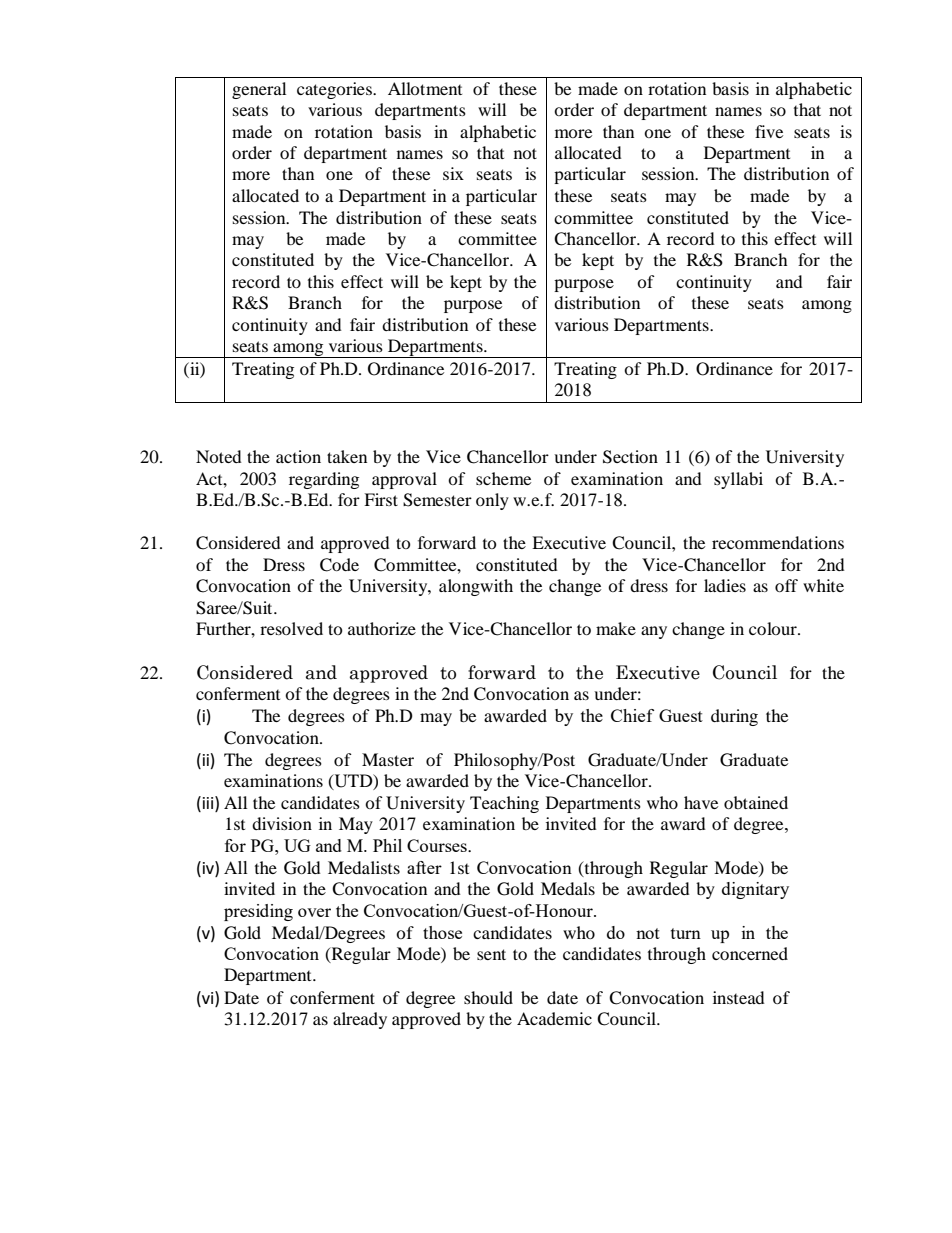  I want to click on obtained, so click(756, 802).
